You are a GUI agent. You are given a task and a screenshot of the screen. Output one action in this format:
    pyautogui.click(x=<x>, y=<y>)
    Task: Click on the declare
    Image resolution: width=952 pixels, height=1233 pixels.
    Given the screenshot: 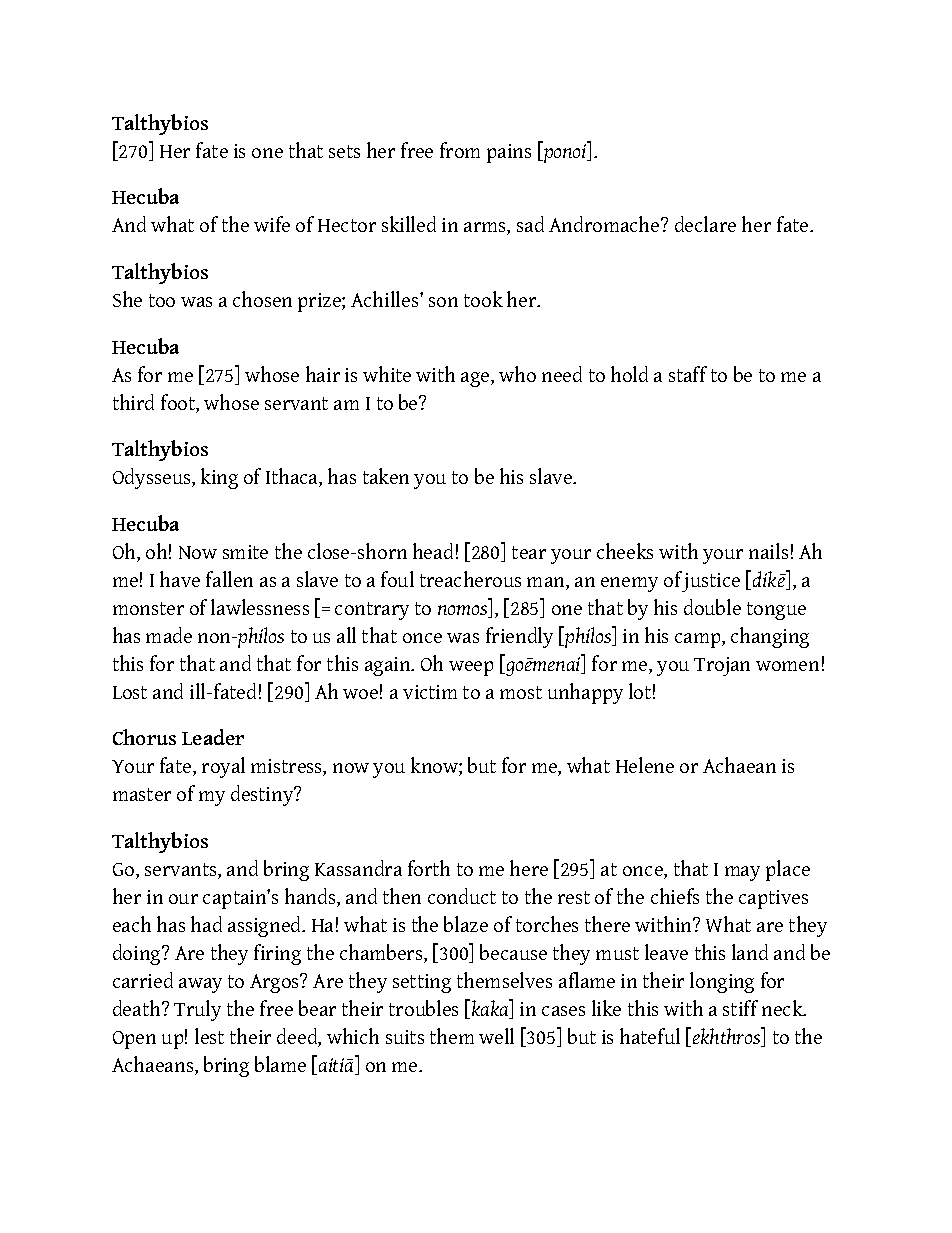 What is the action you would take?
    pyautogui.click(x=705, y=224)
